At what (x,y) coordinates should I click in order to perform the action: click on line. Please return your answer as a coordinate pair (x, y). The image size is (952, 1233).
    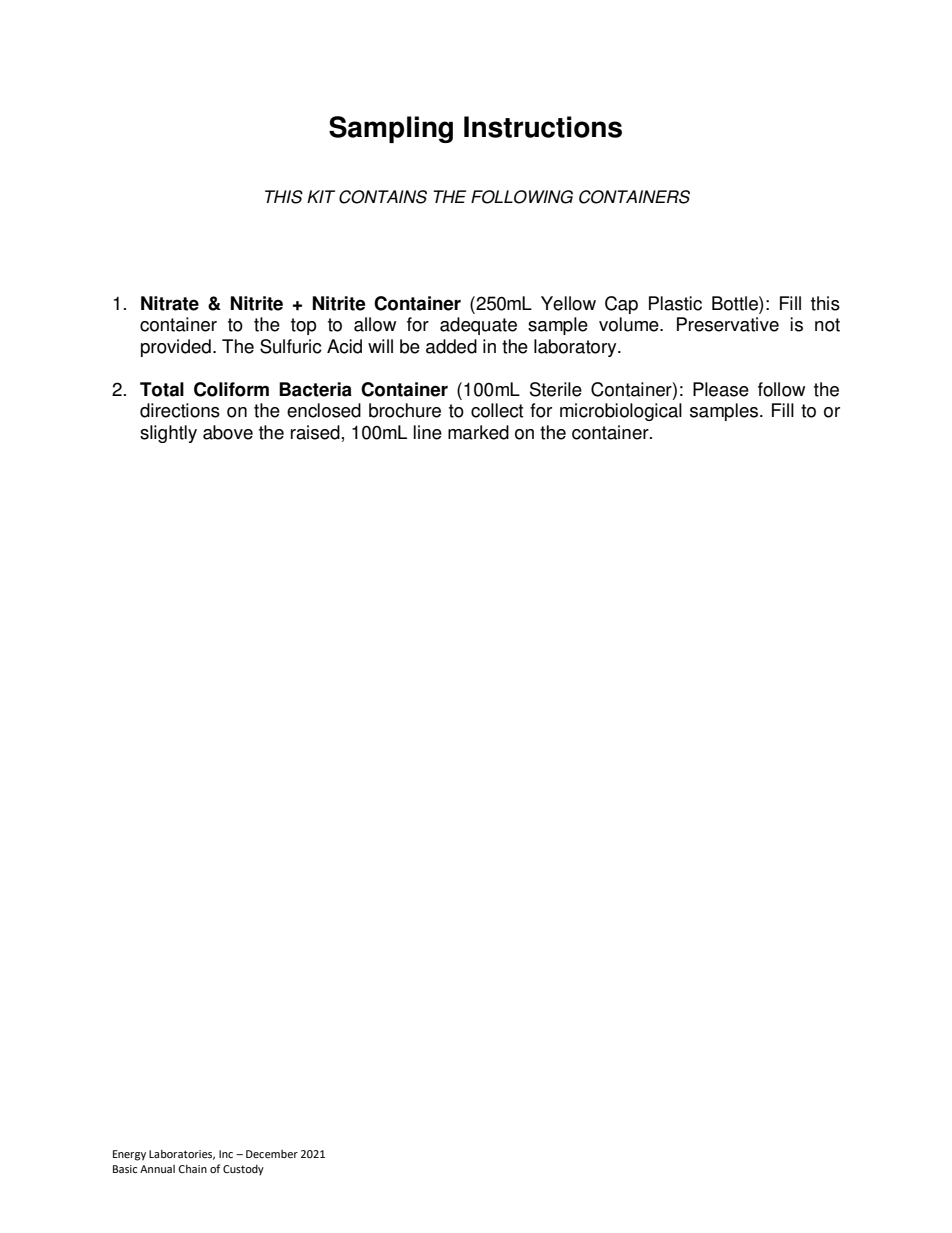
    Looking at the image, I should click on (428, 432).
